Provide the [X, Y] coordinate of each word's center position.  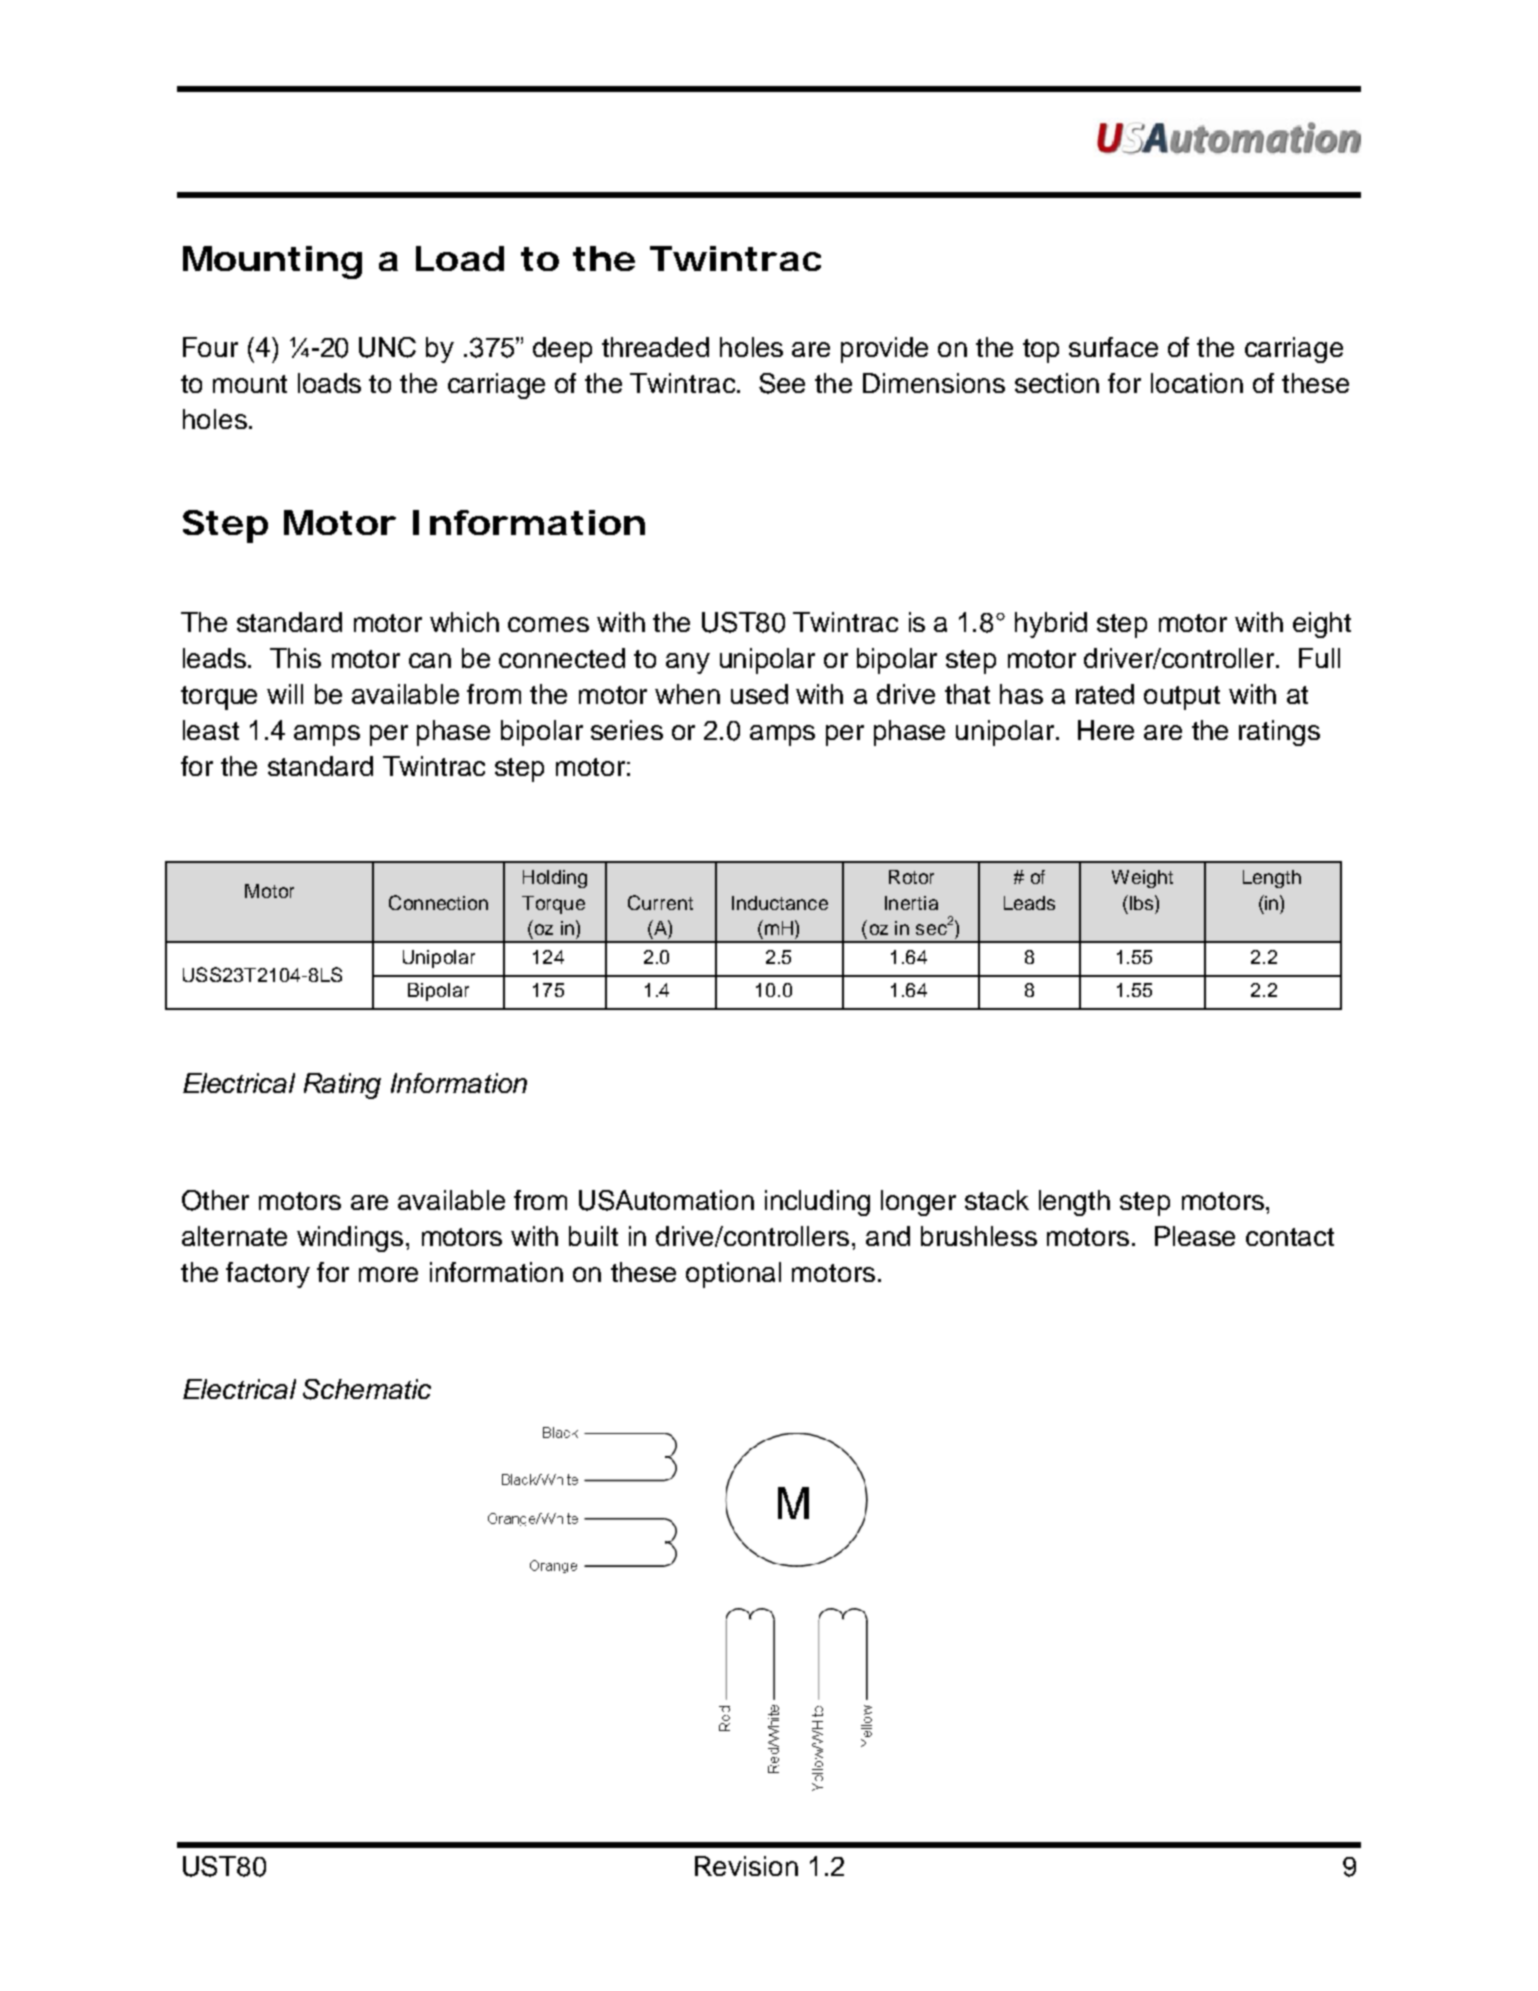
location [1197, 383]
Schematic [367, 1389]
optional [733, 1275]
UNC [387, 347]
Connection [438, 902]
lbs [1143, 902]
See [782, 383]
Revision [746, 1866]
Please [1195, 1236]
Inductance [780, 903]
